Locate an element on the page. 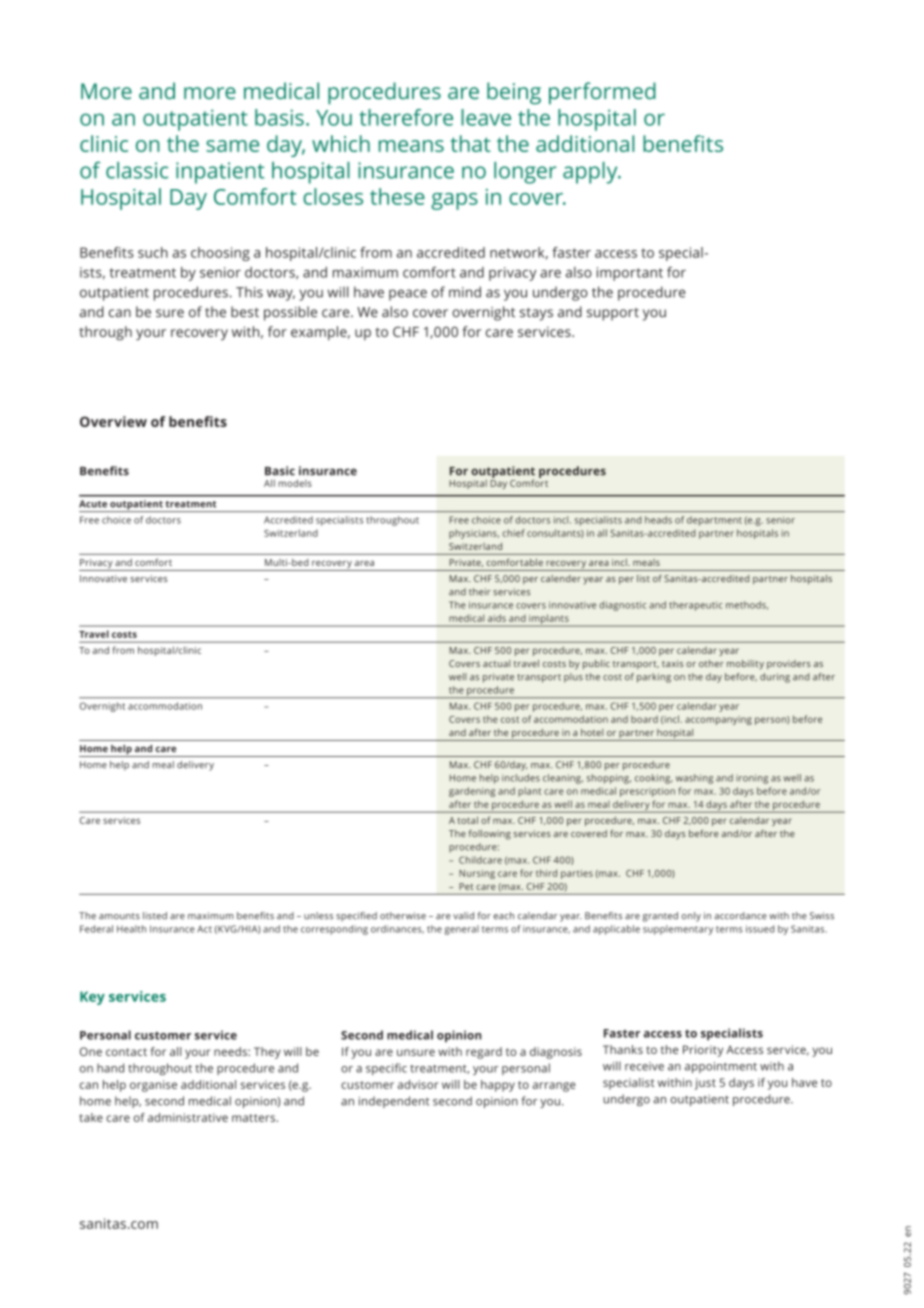 This image has height=1308, width=924. ironing is located at coordinates (752, 779).
